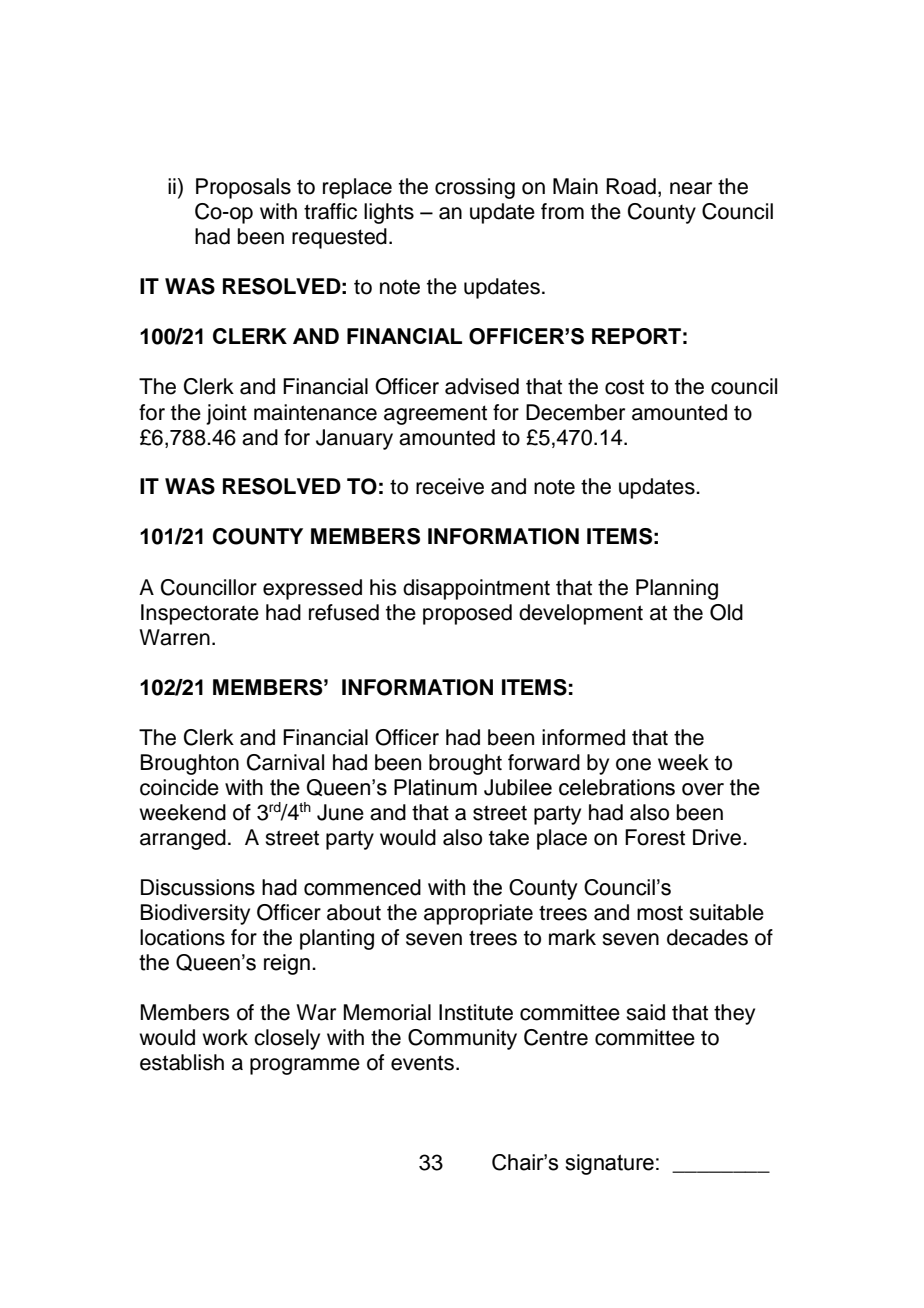 The width and height of the image is (924, 1308). What do you see at coordinates (305, 1066) in the image?
I see `programme` at bounding box center [305, 1066].
